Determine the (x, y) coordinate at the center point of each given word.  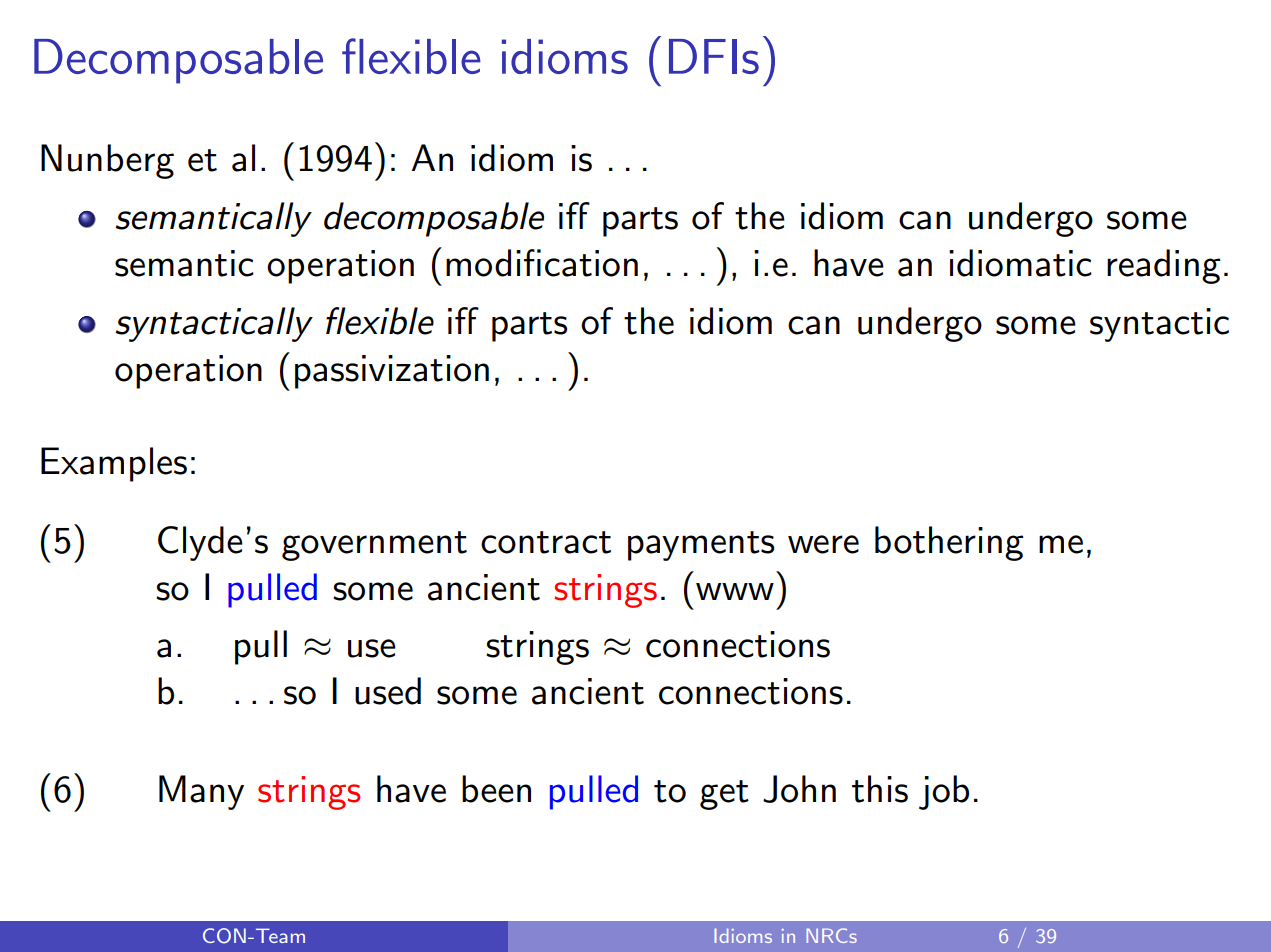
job (944, 792)
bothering (949, 543)
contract (546, 542)
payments (701, 546)
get (724, 795)
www (735, 591)
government (374, 546)
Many (201, 792)
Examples (114, 464)
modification (542, 263)
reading (1164, 266)
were (823, 544)
